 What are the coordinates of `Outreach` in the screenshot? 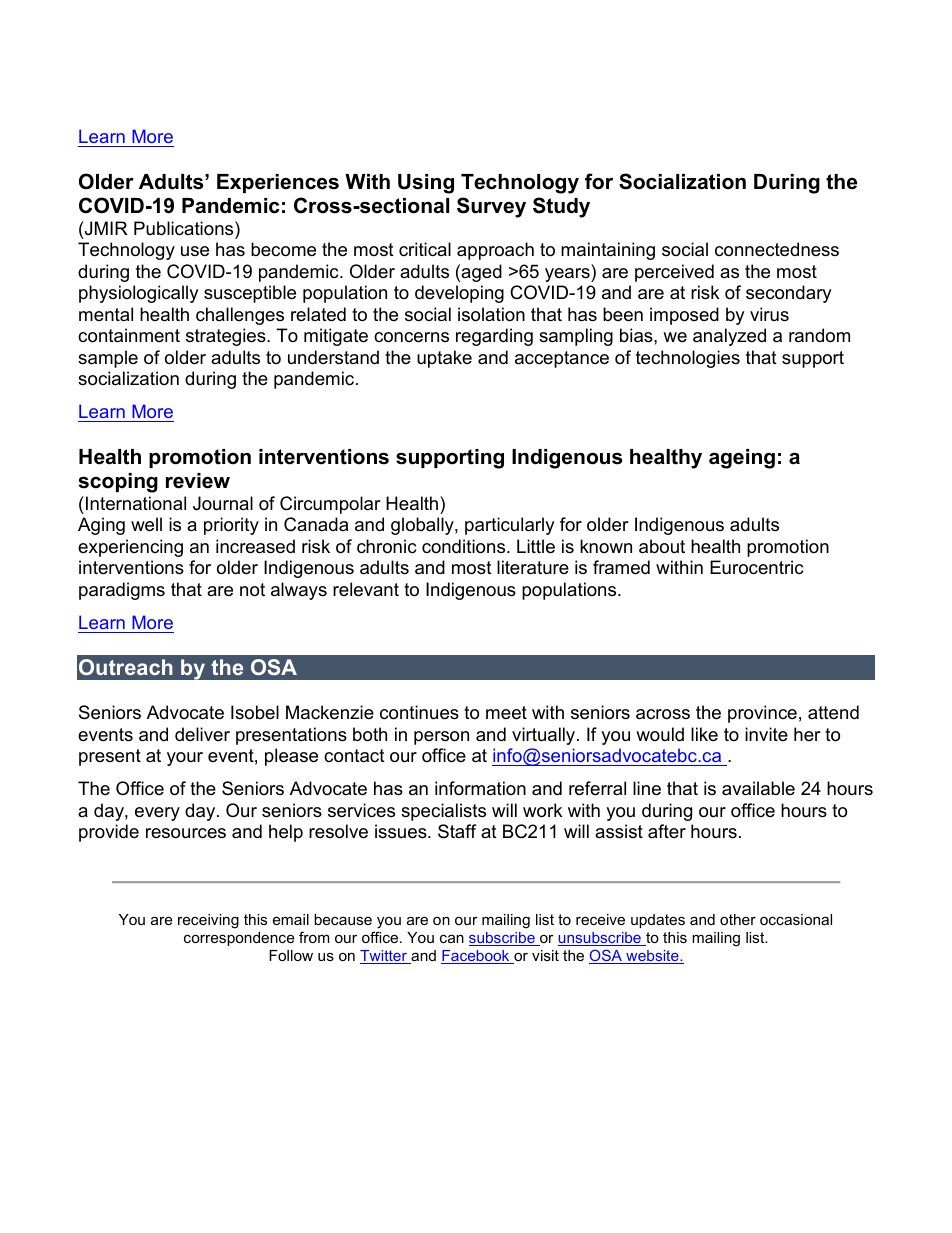 It's located at (126, 667).
